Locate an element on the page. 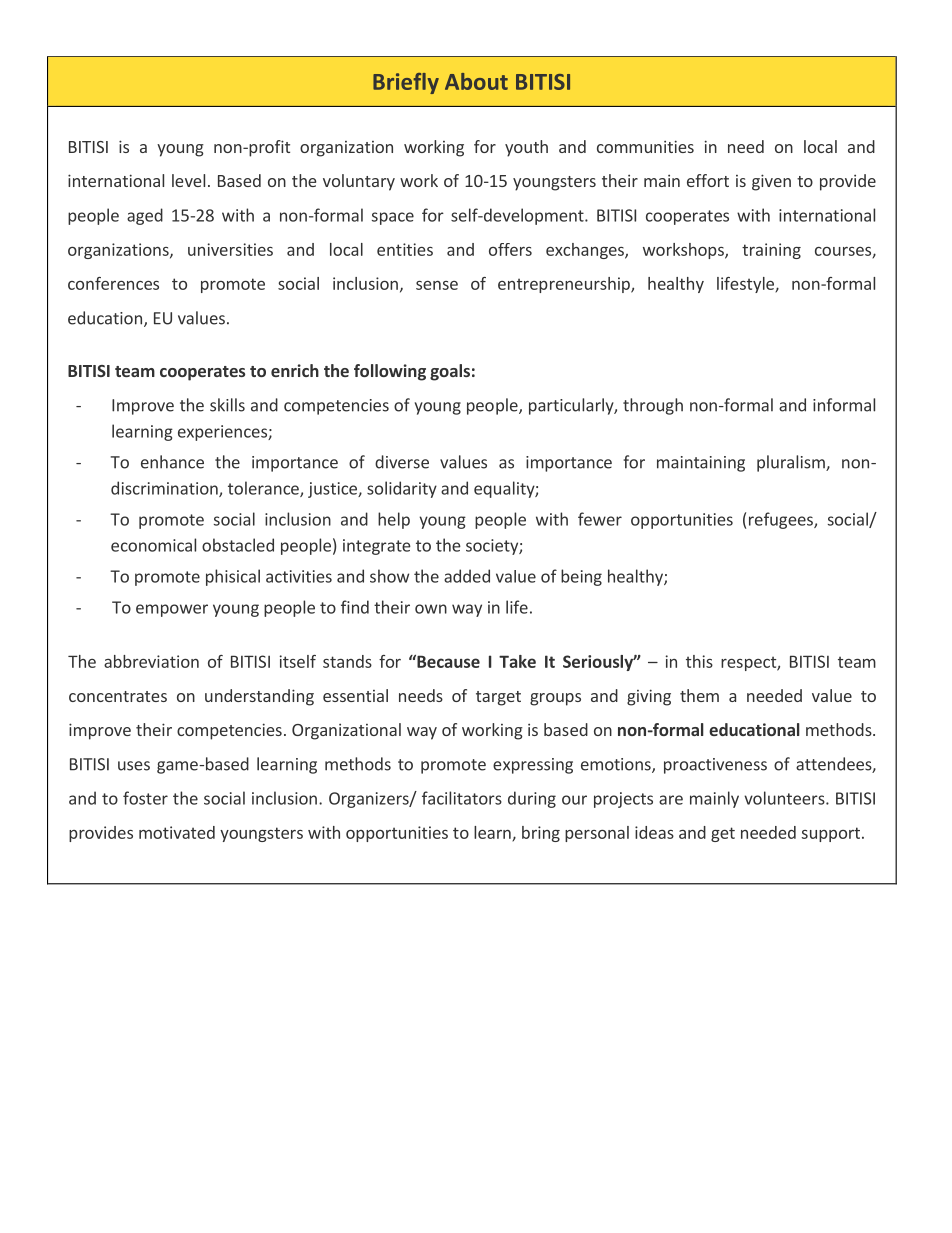 This page has width=952, height=1233. communities is located at coordinates (645, 146).
